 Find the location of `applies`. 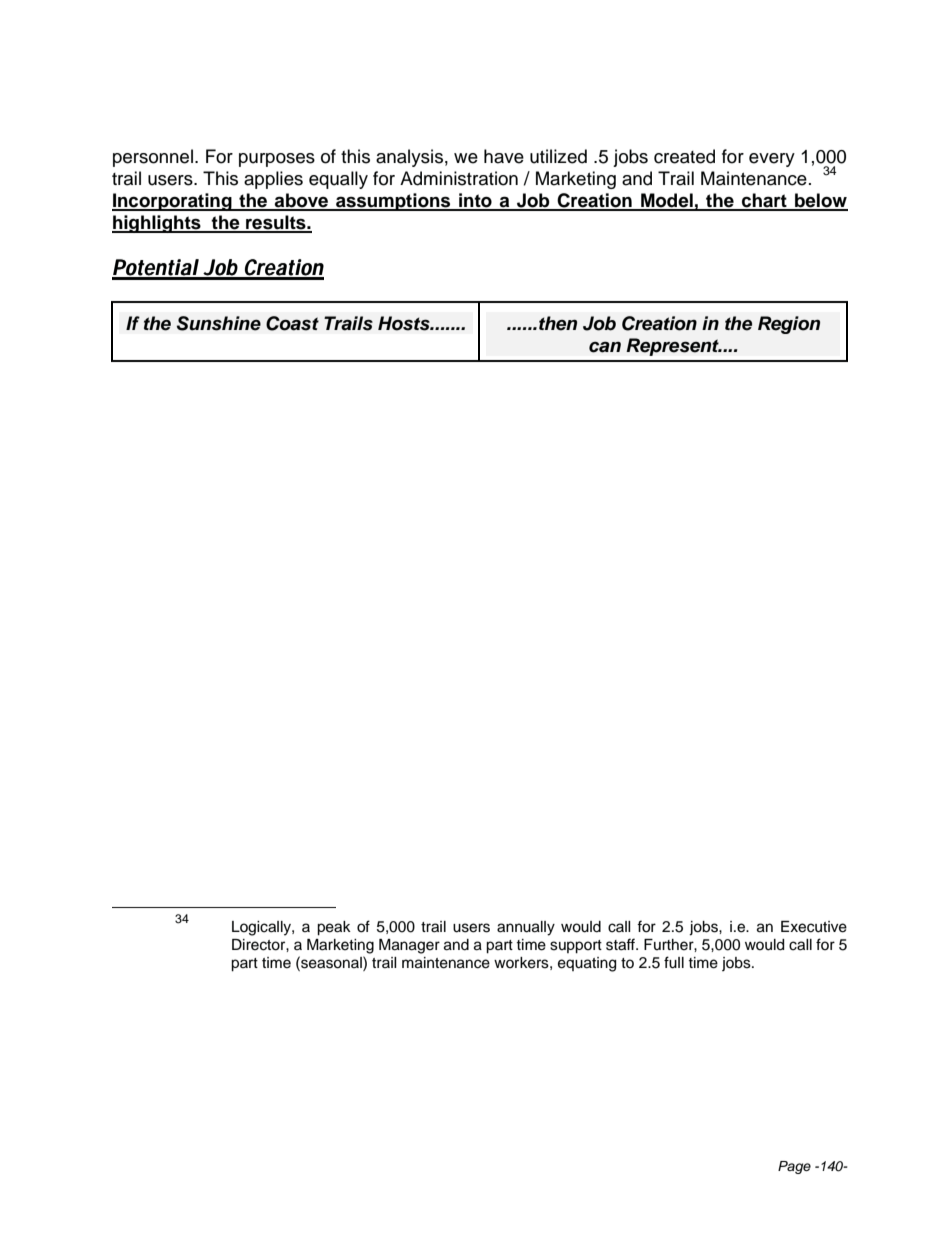

applies is located at coordinates (273, 180).
